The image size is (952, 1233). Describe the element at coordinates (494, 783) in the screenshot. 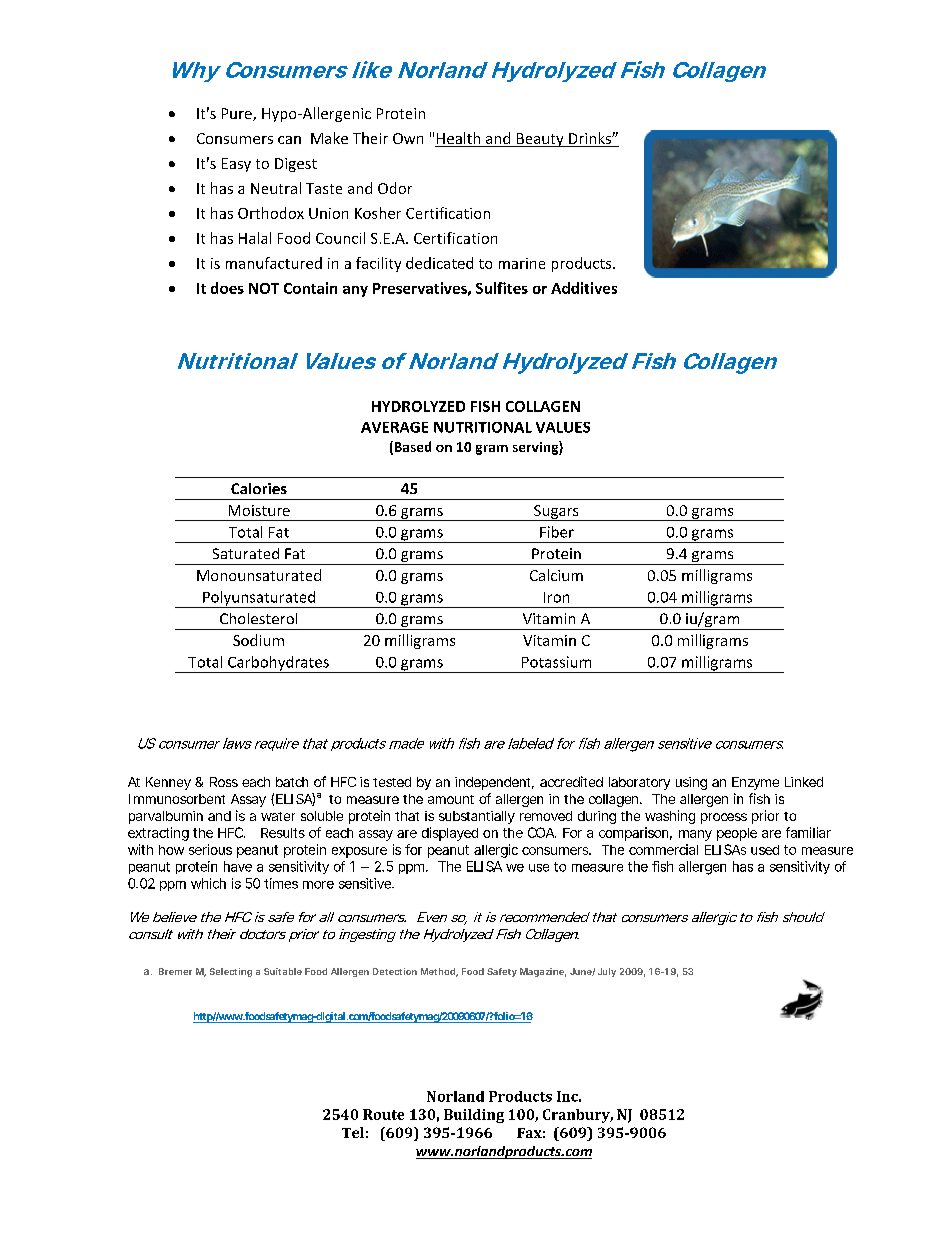

I see `independent` at that location.
